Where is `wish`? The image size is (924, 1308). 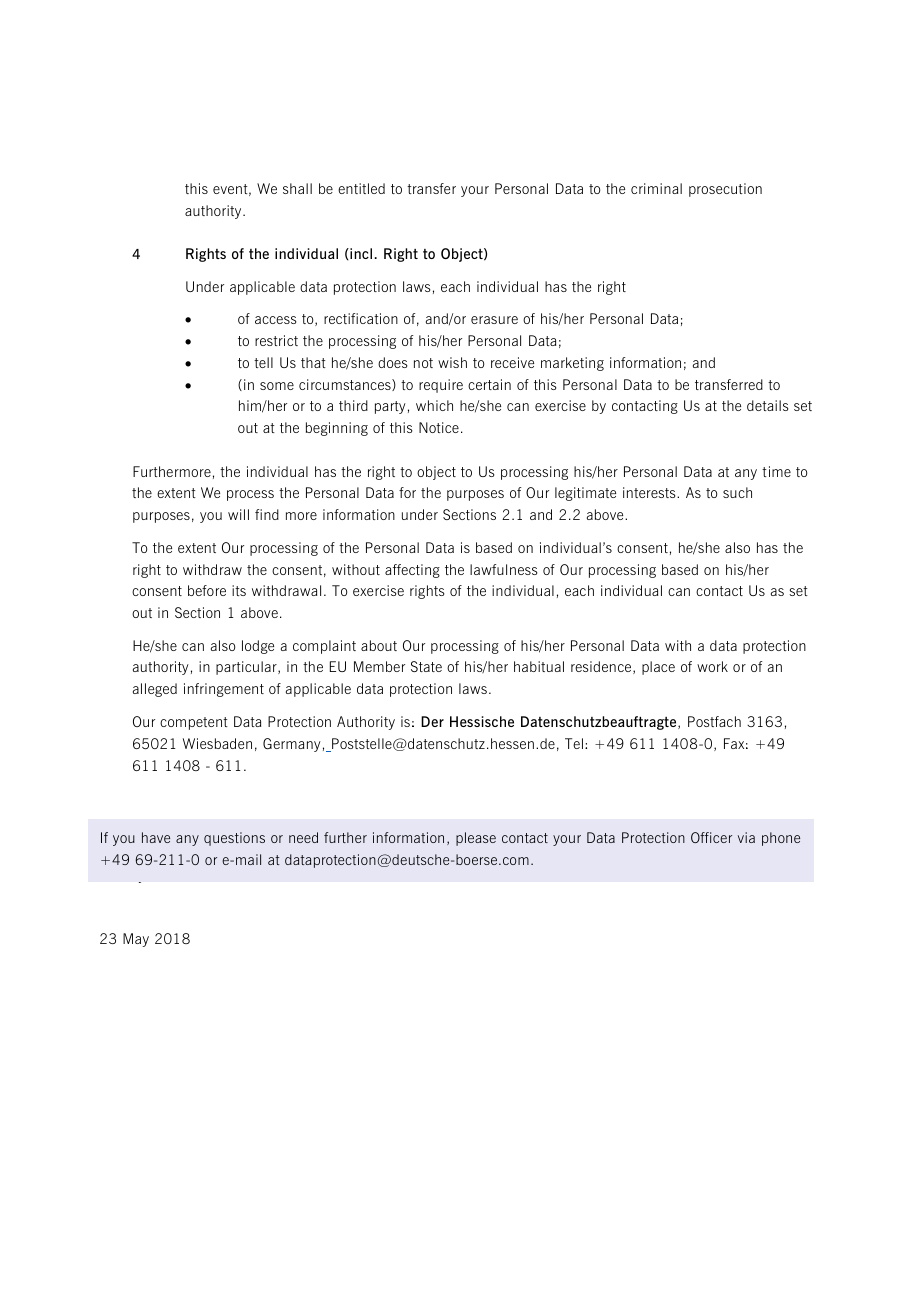
wish is located at coordinates (452, 362).
